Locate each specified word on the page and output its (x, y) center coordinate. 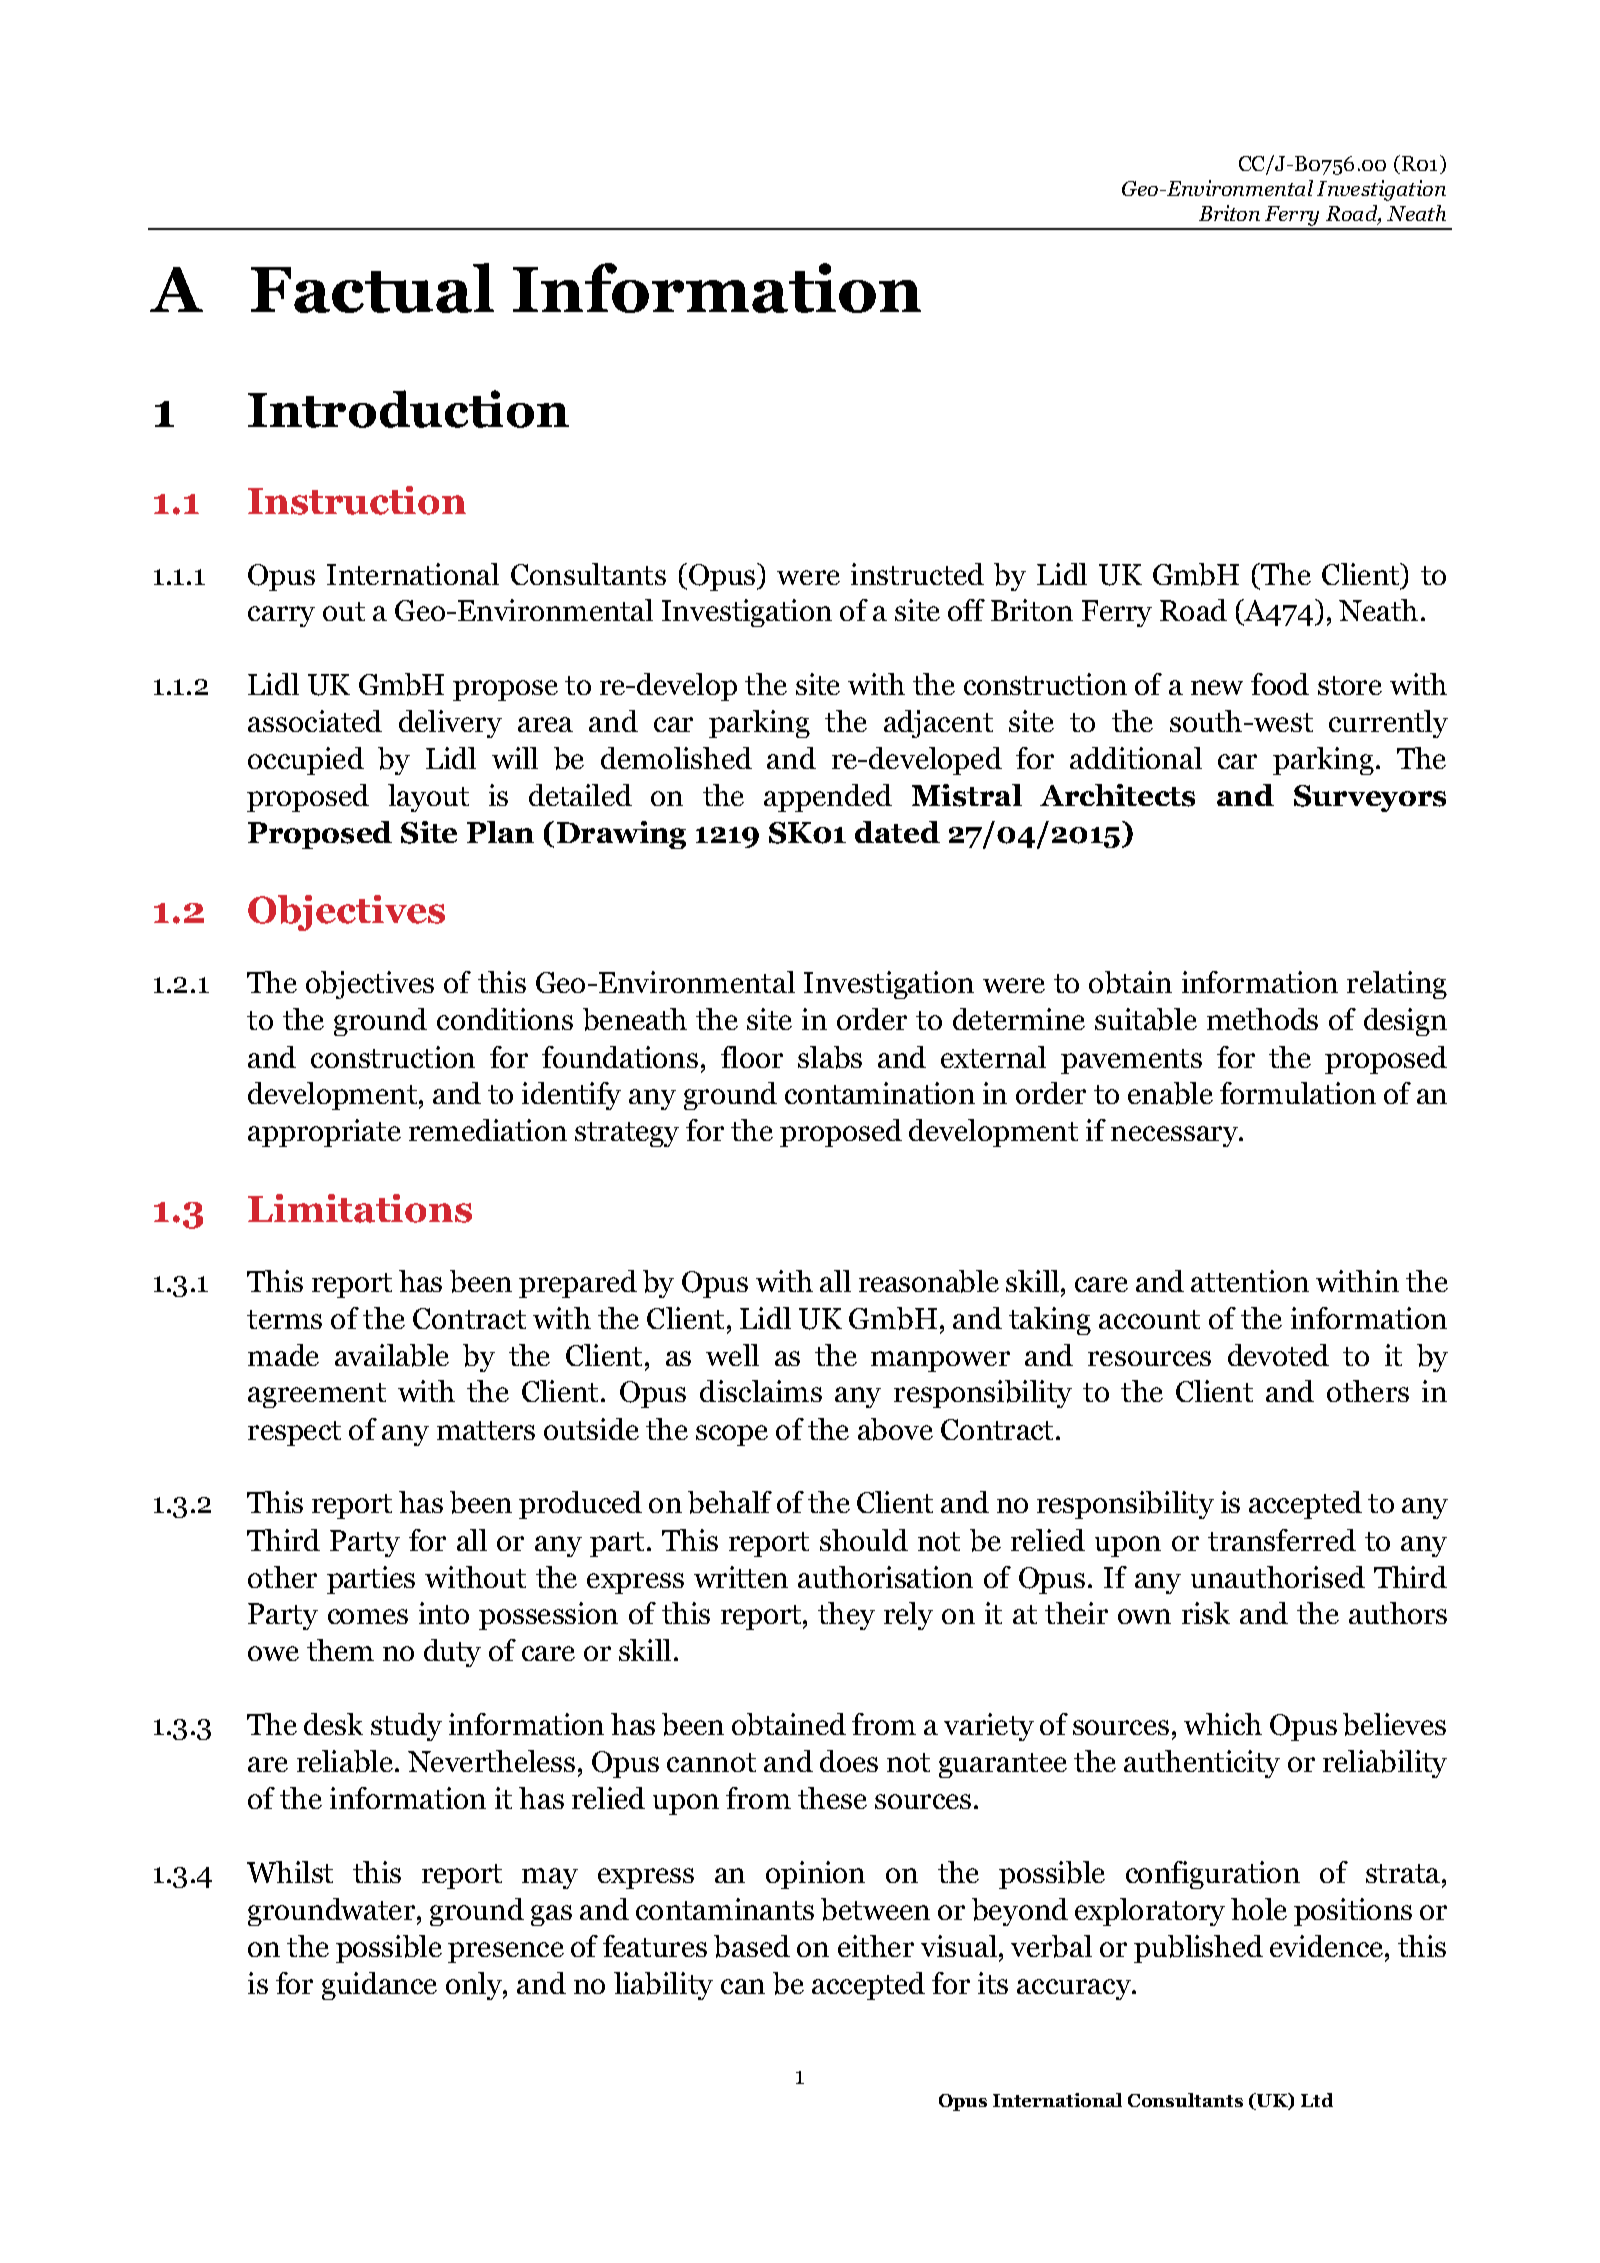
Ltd (1317, 2100)
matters (486, 1430)
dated (897, 832)
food (1280, 684)
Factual (372, 288)
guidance (379, 1986)
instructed (917, 574)
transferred (1282, 1540)
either (876, 1946)
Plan (500, 832)
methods (1262, 1019)
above (895, 1429)
